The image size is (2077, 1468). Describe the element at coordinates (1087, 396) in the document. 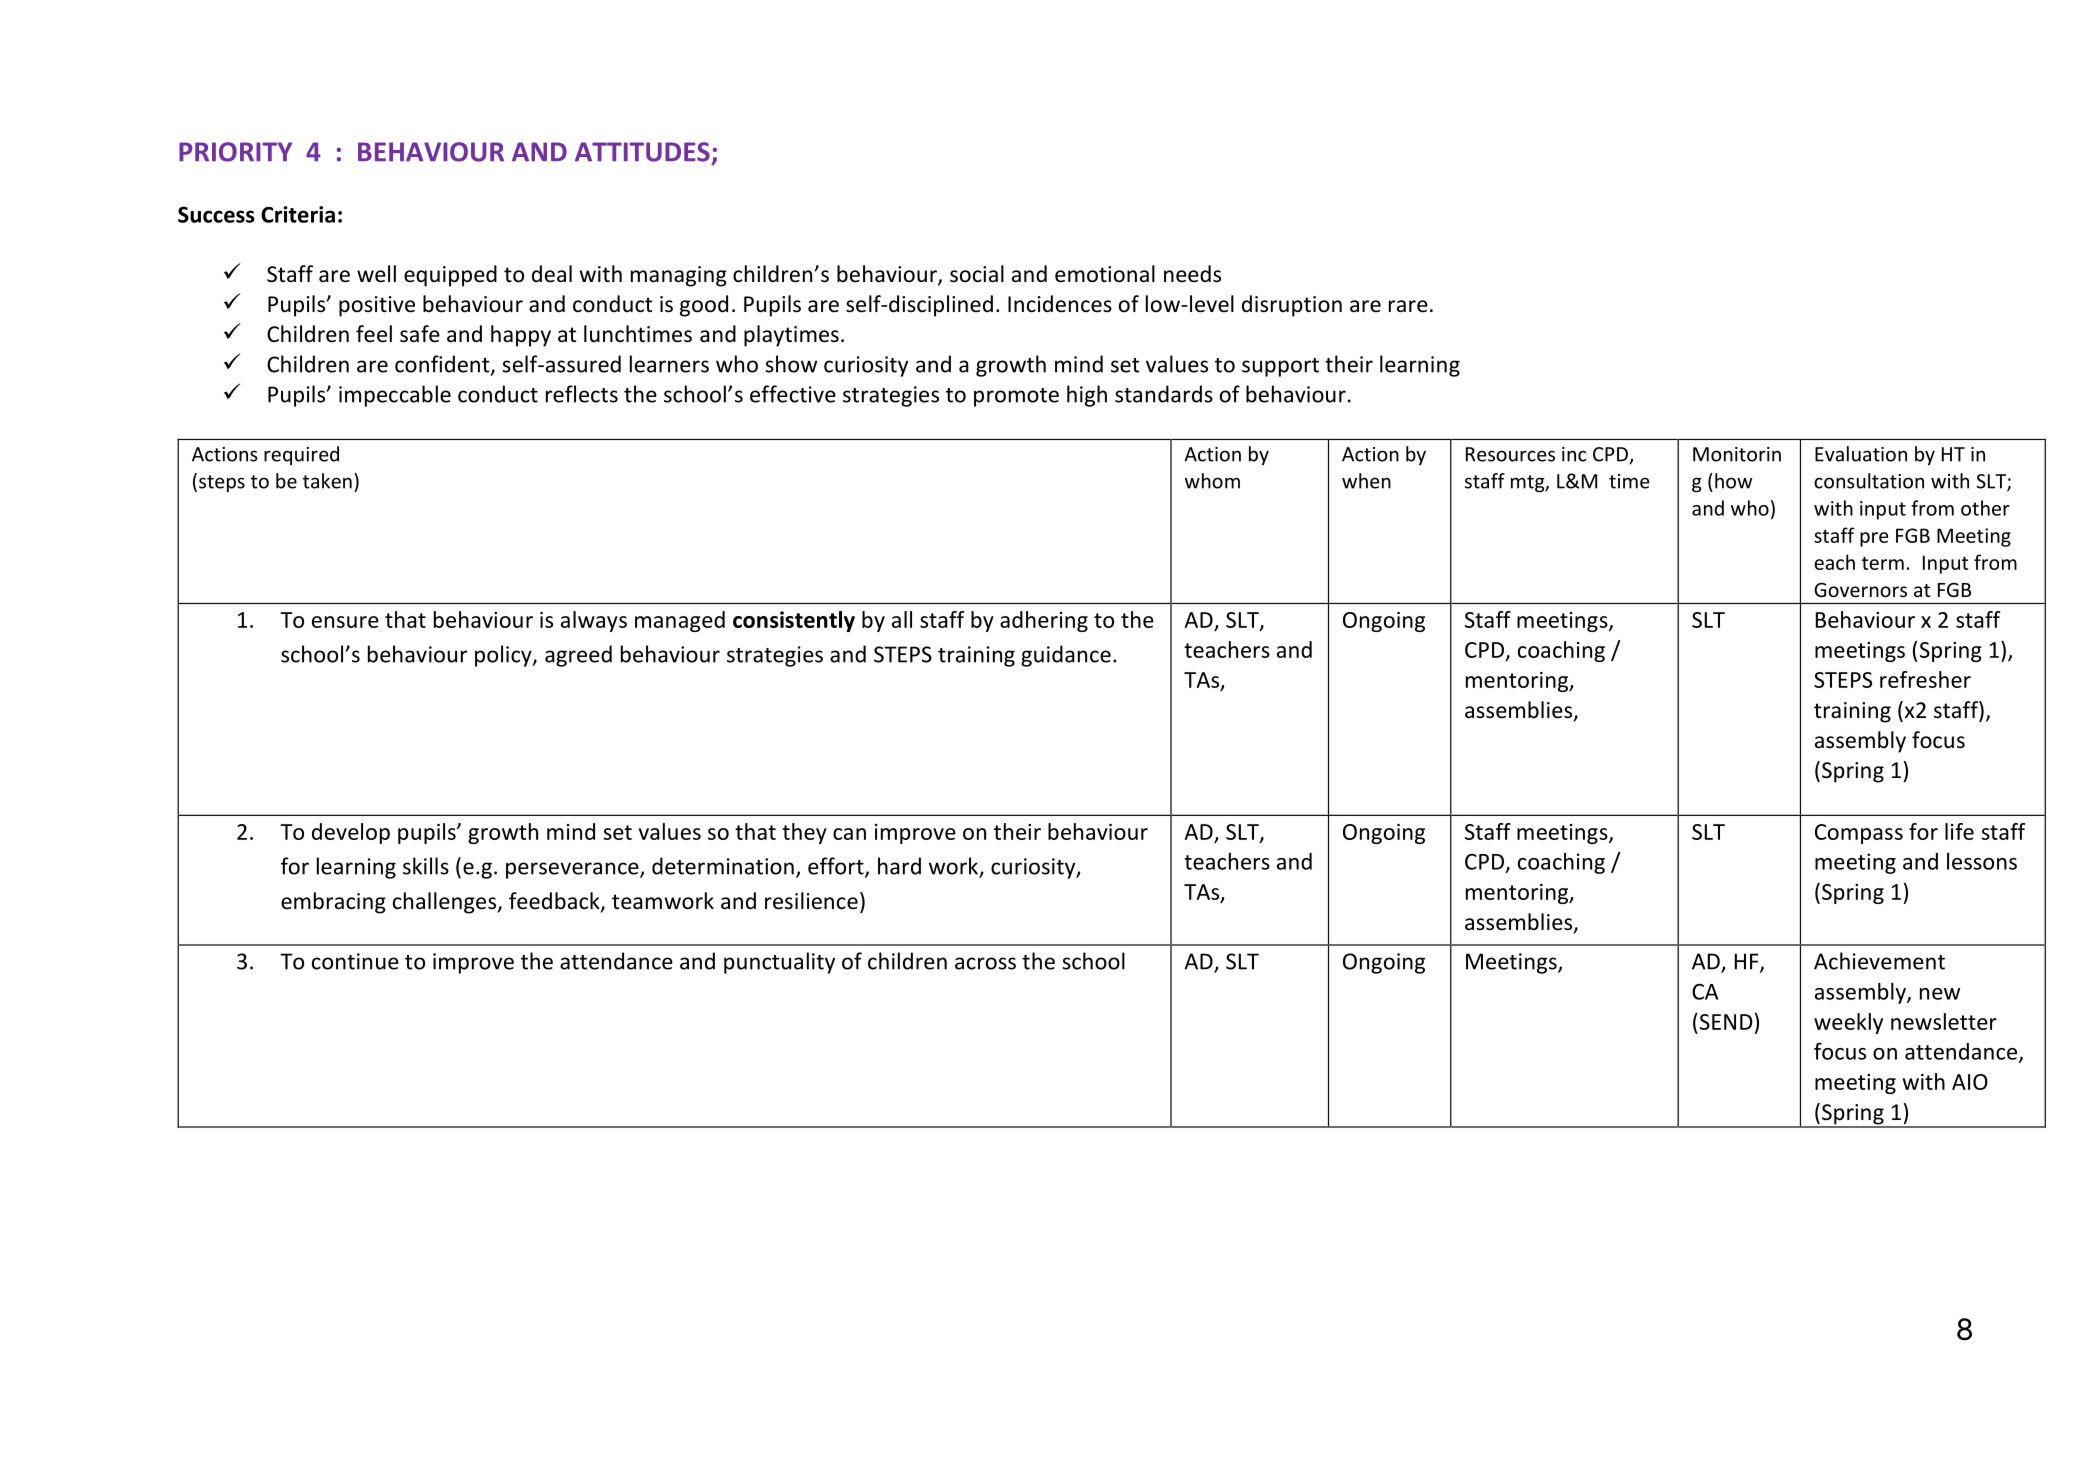

I see `high` at that location.
